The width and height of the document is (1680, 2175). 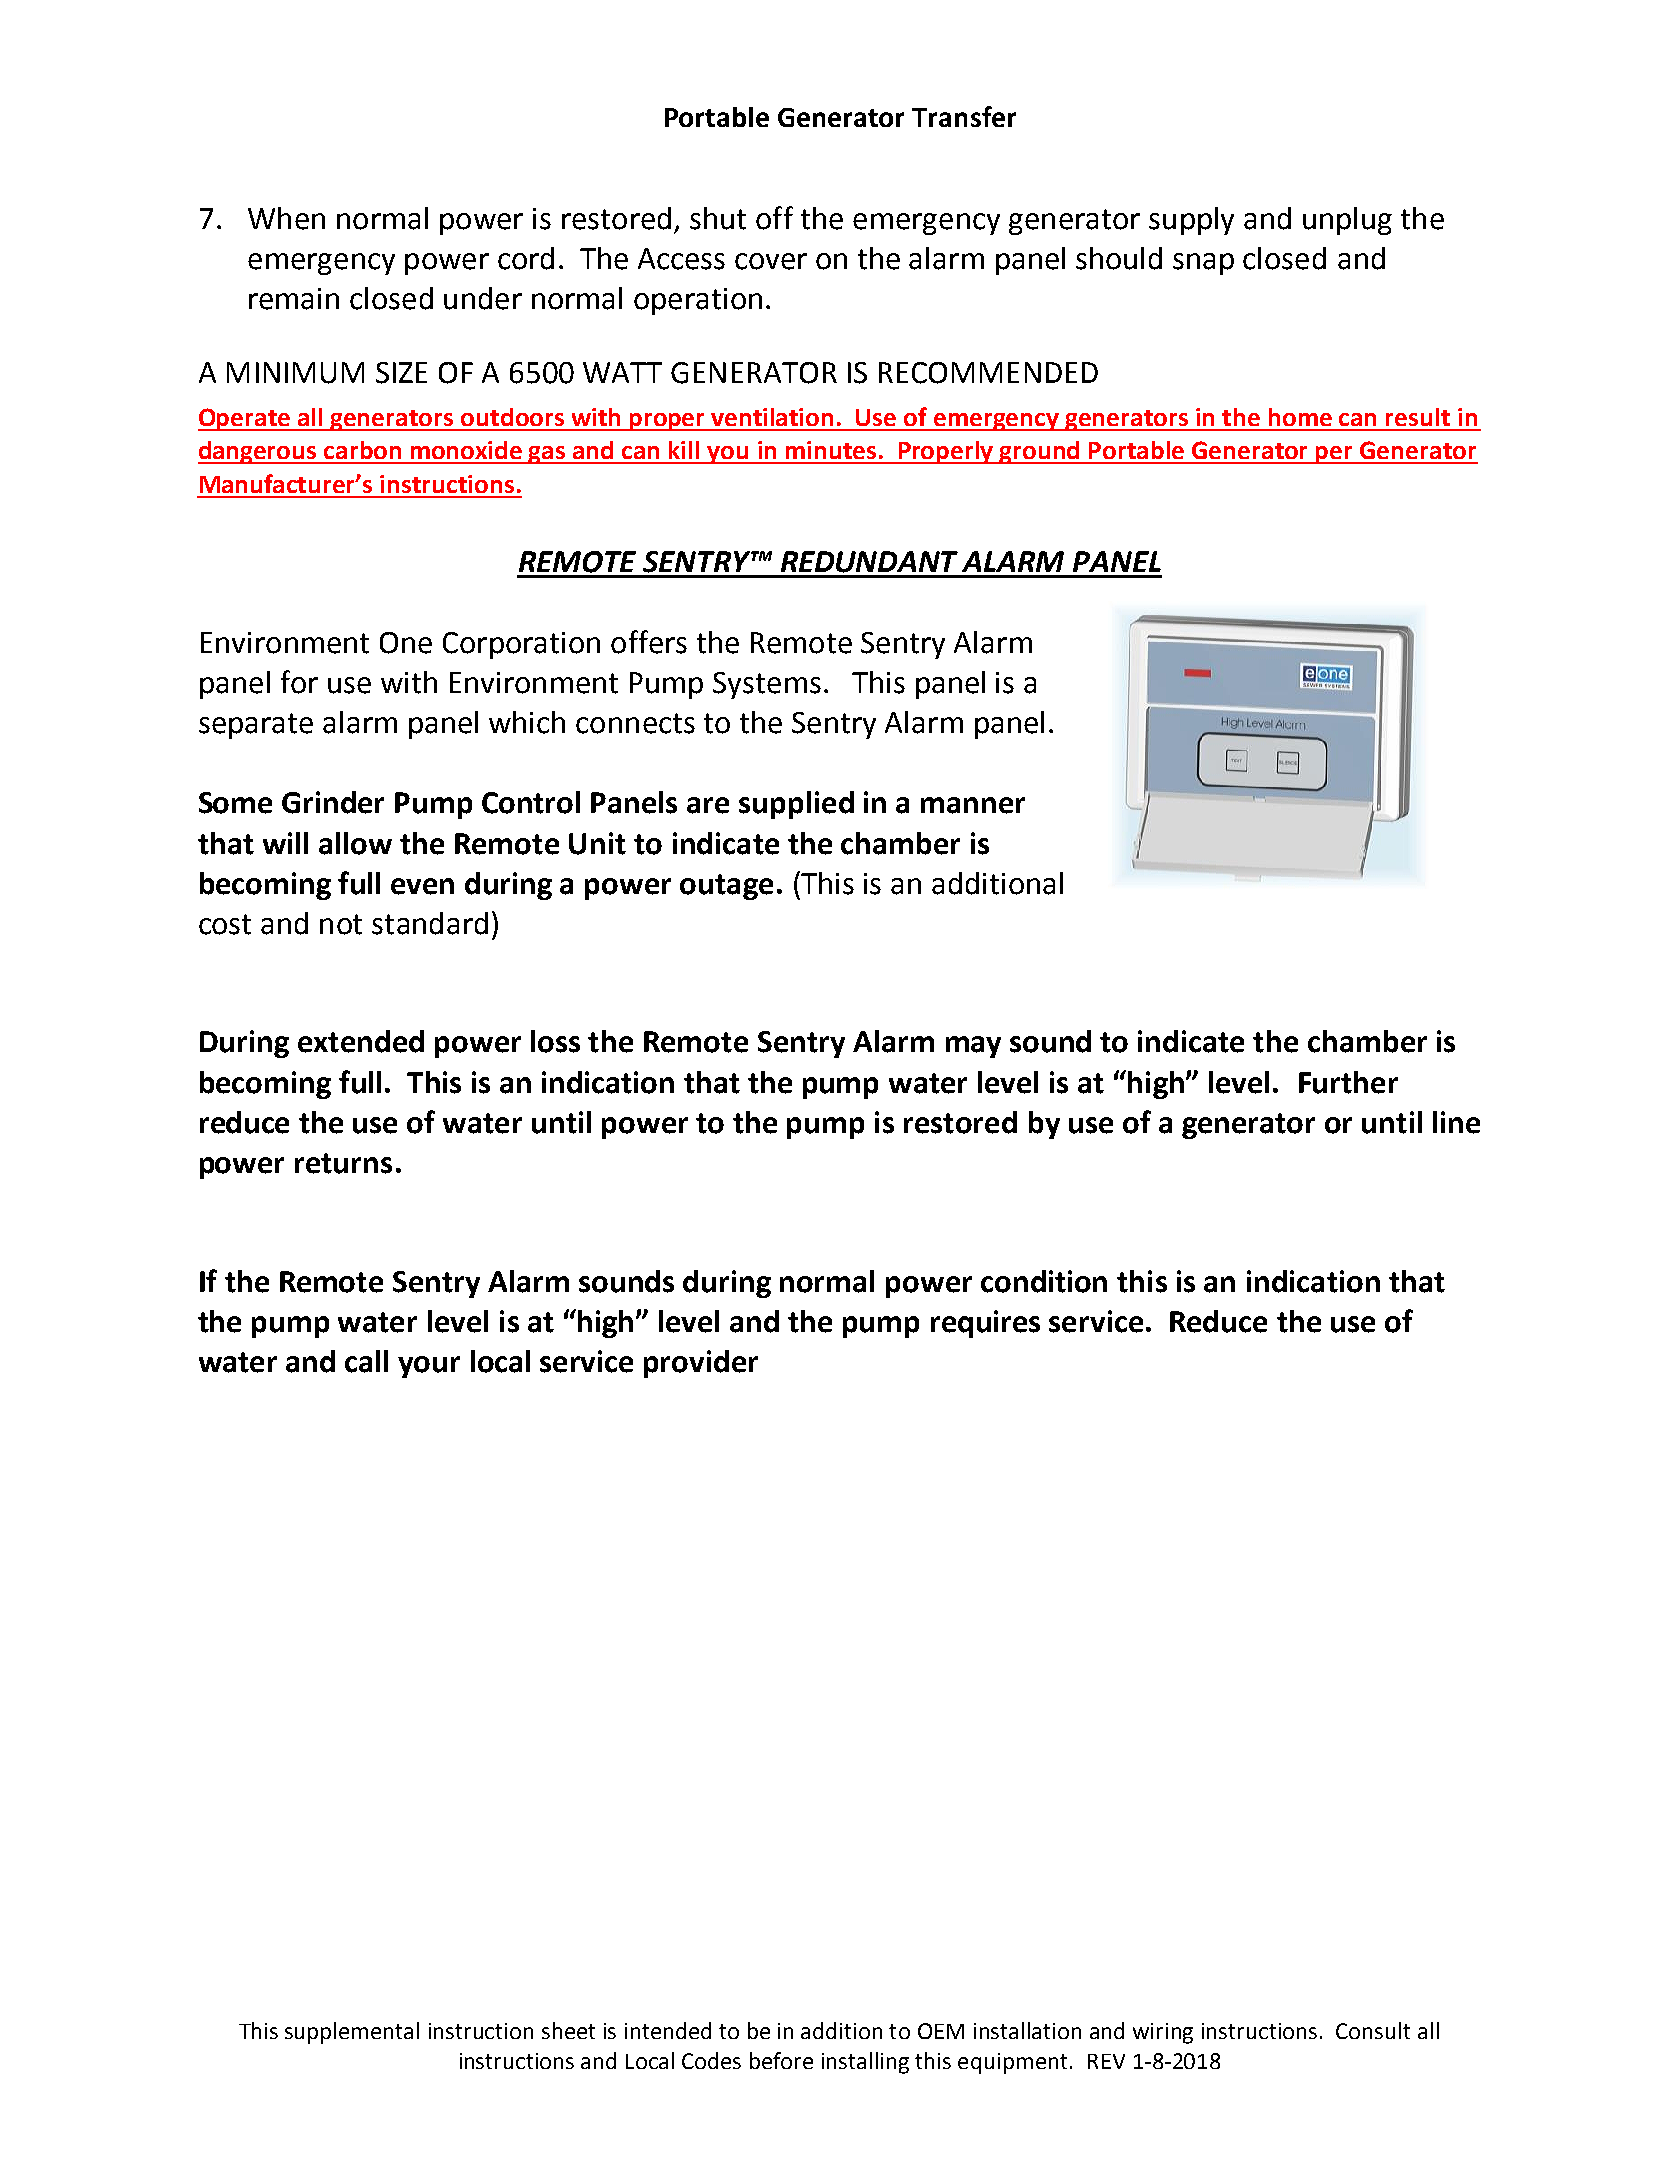 What do you see at coordinates (1348, 1082) in the document?
I see `Further` at bounding box center [1348, 1082].
